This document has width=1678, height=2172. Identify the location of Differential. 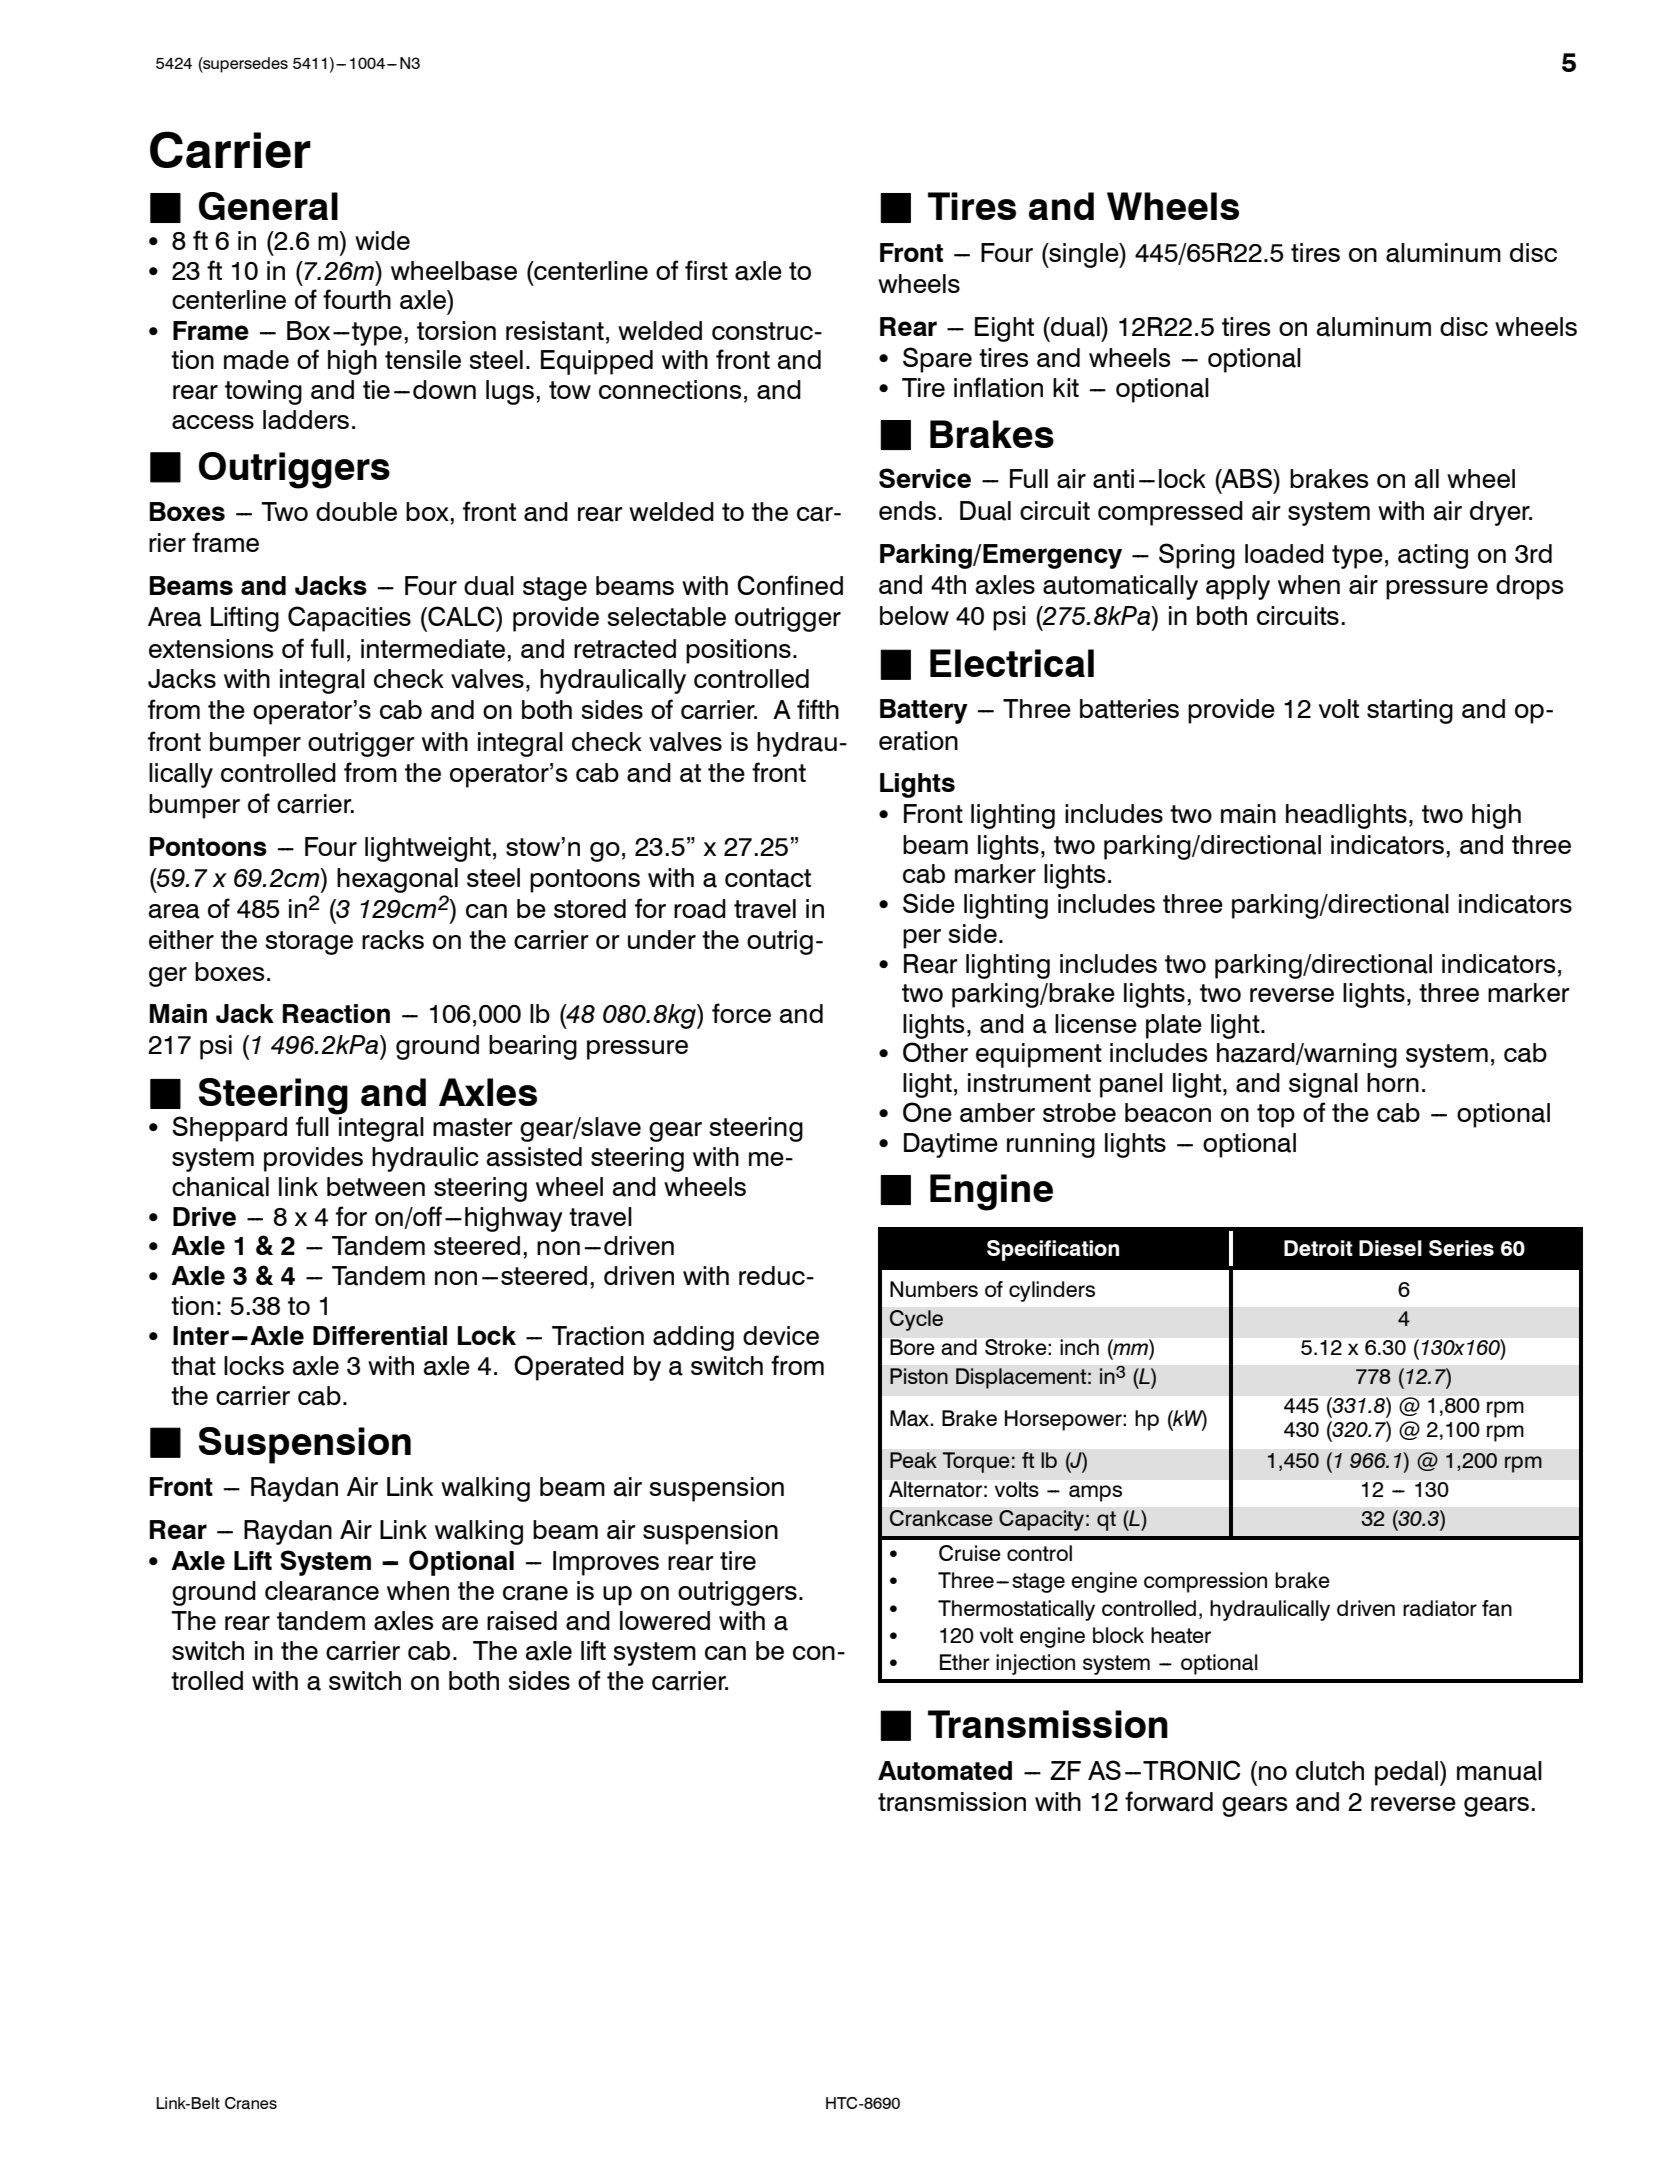
(380, 1335).
